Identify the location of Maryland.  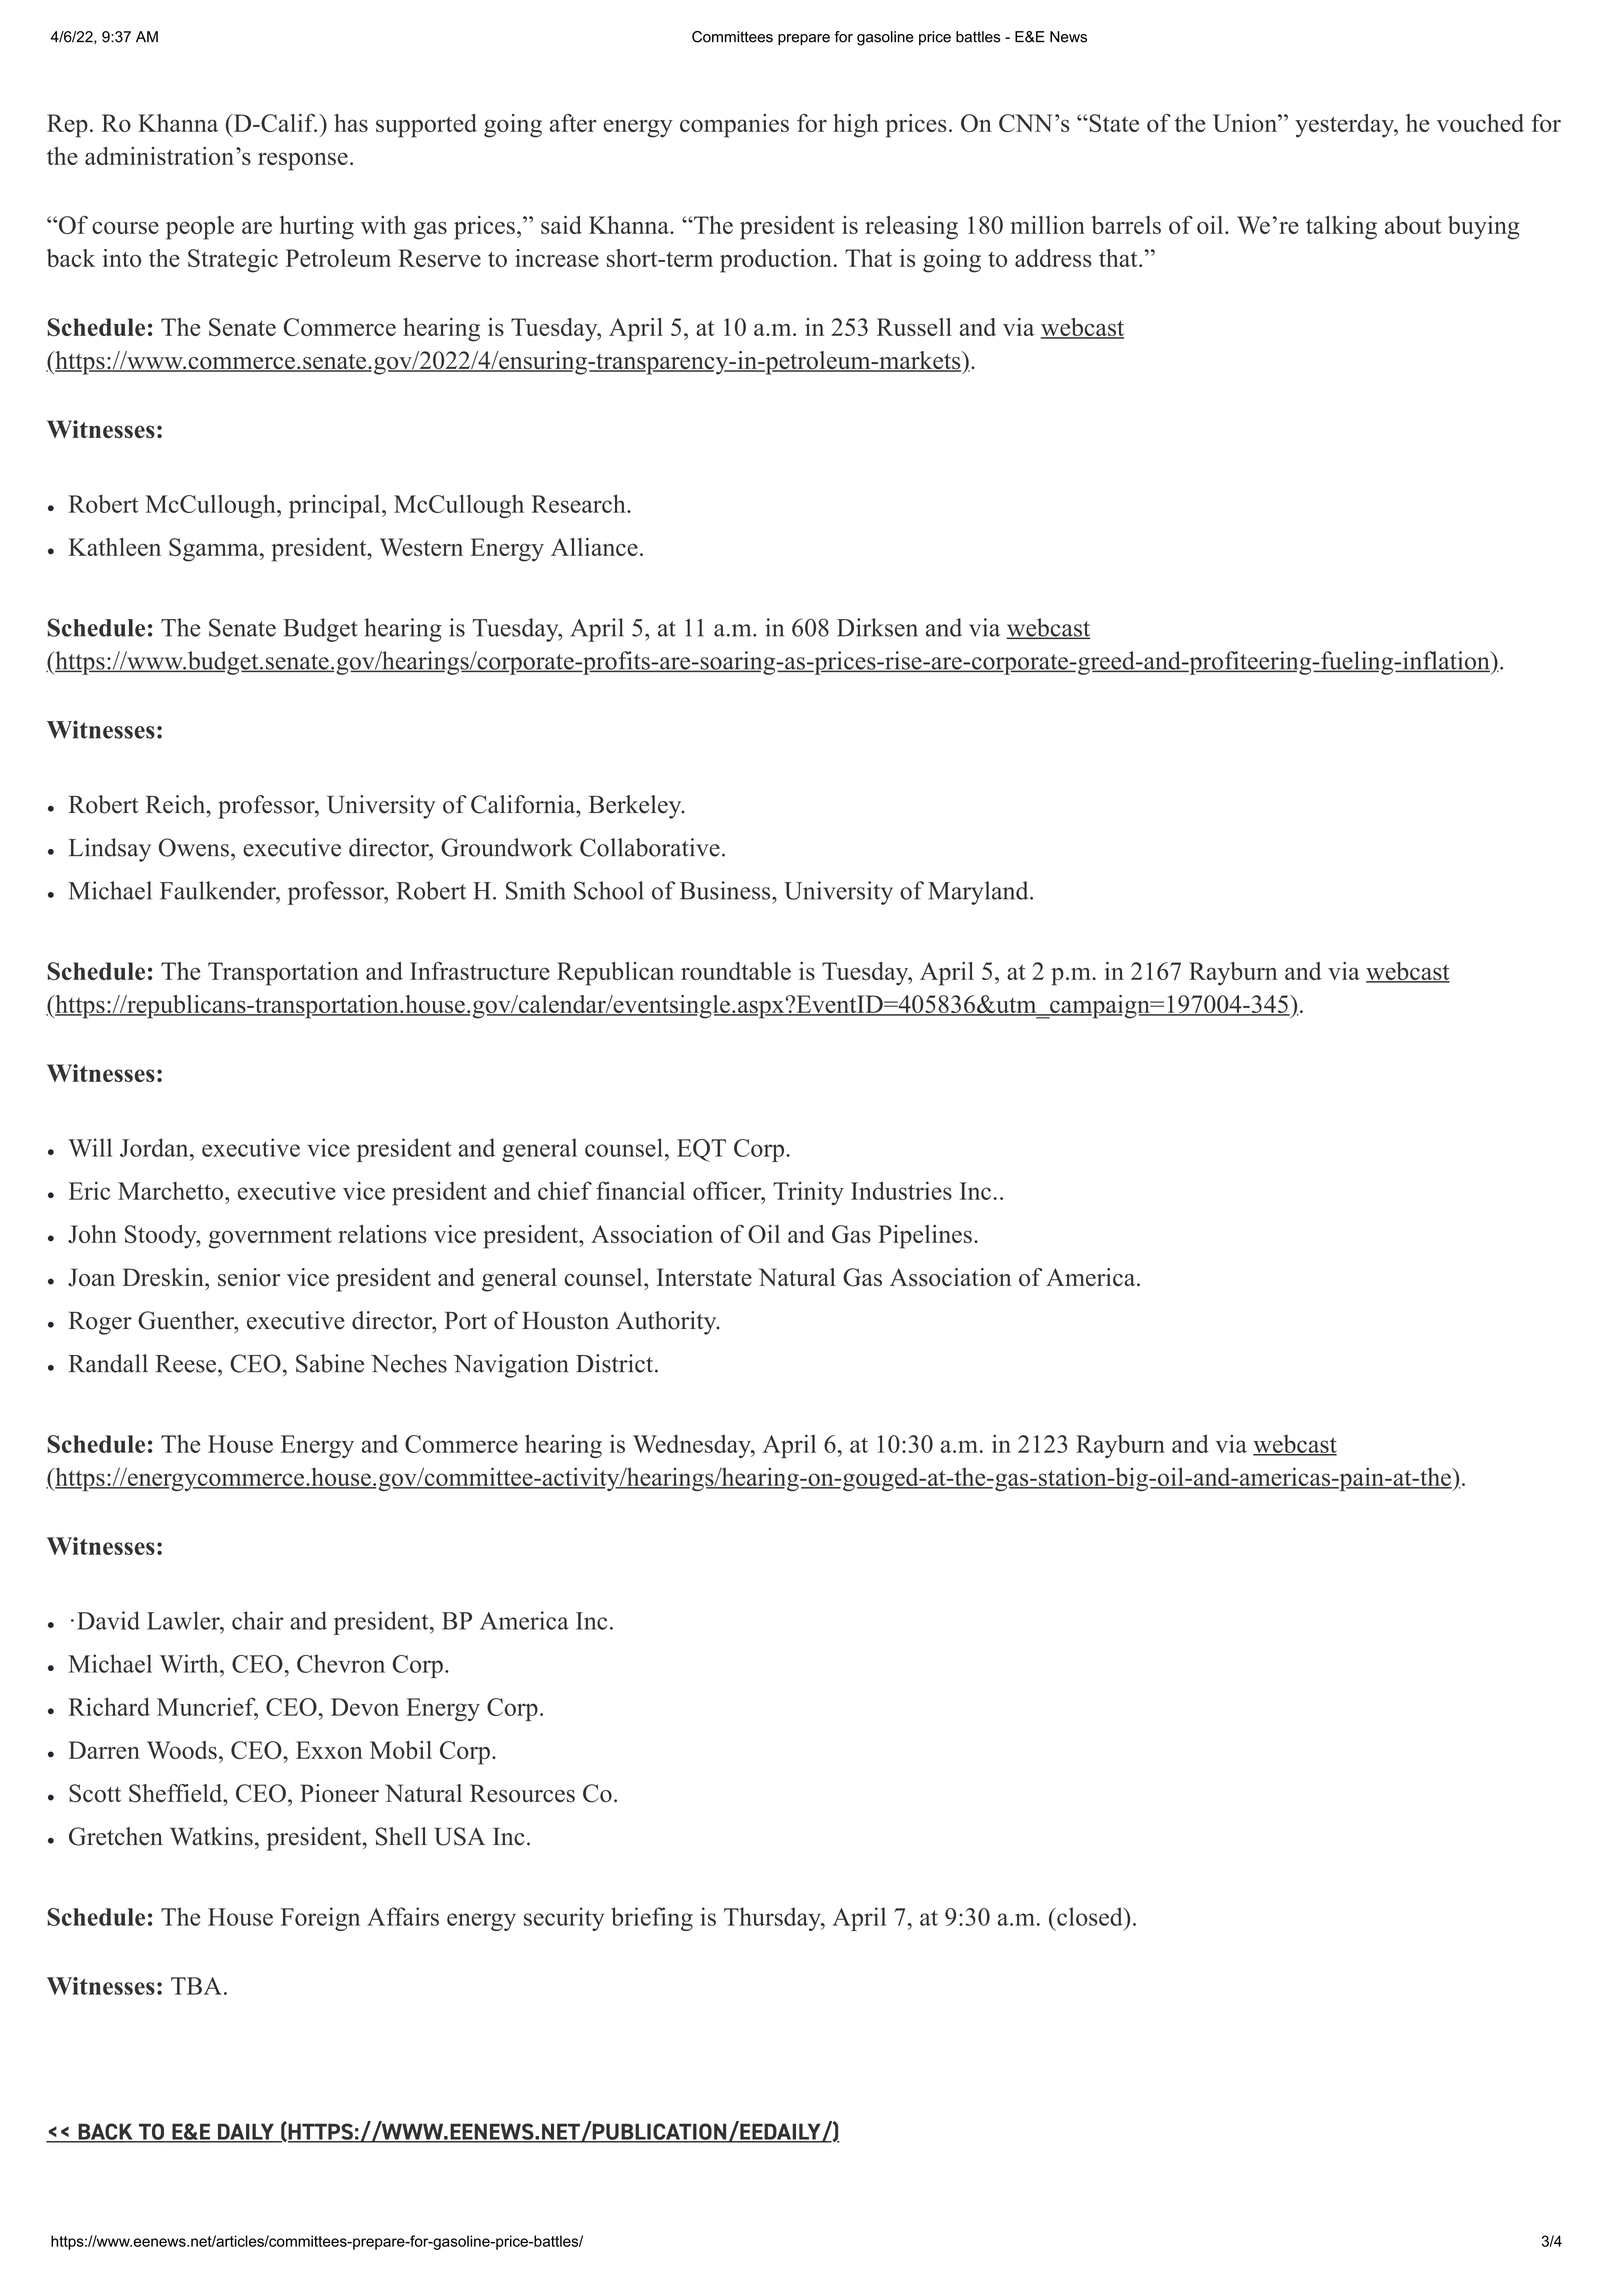
(979, 893).
